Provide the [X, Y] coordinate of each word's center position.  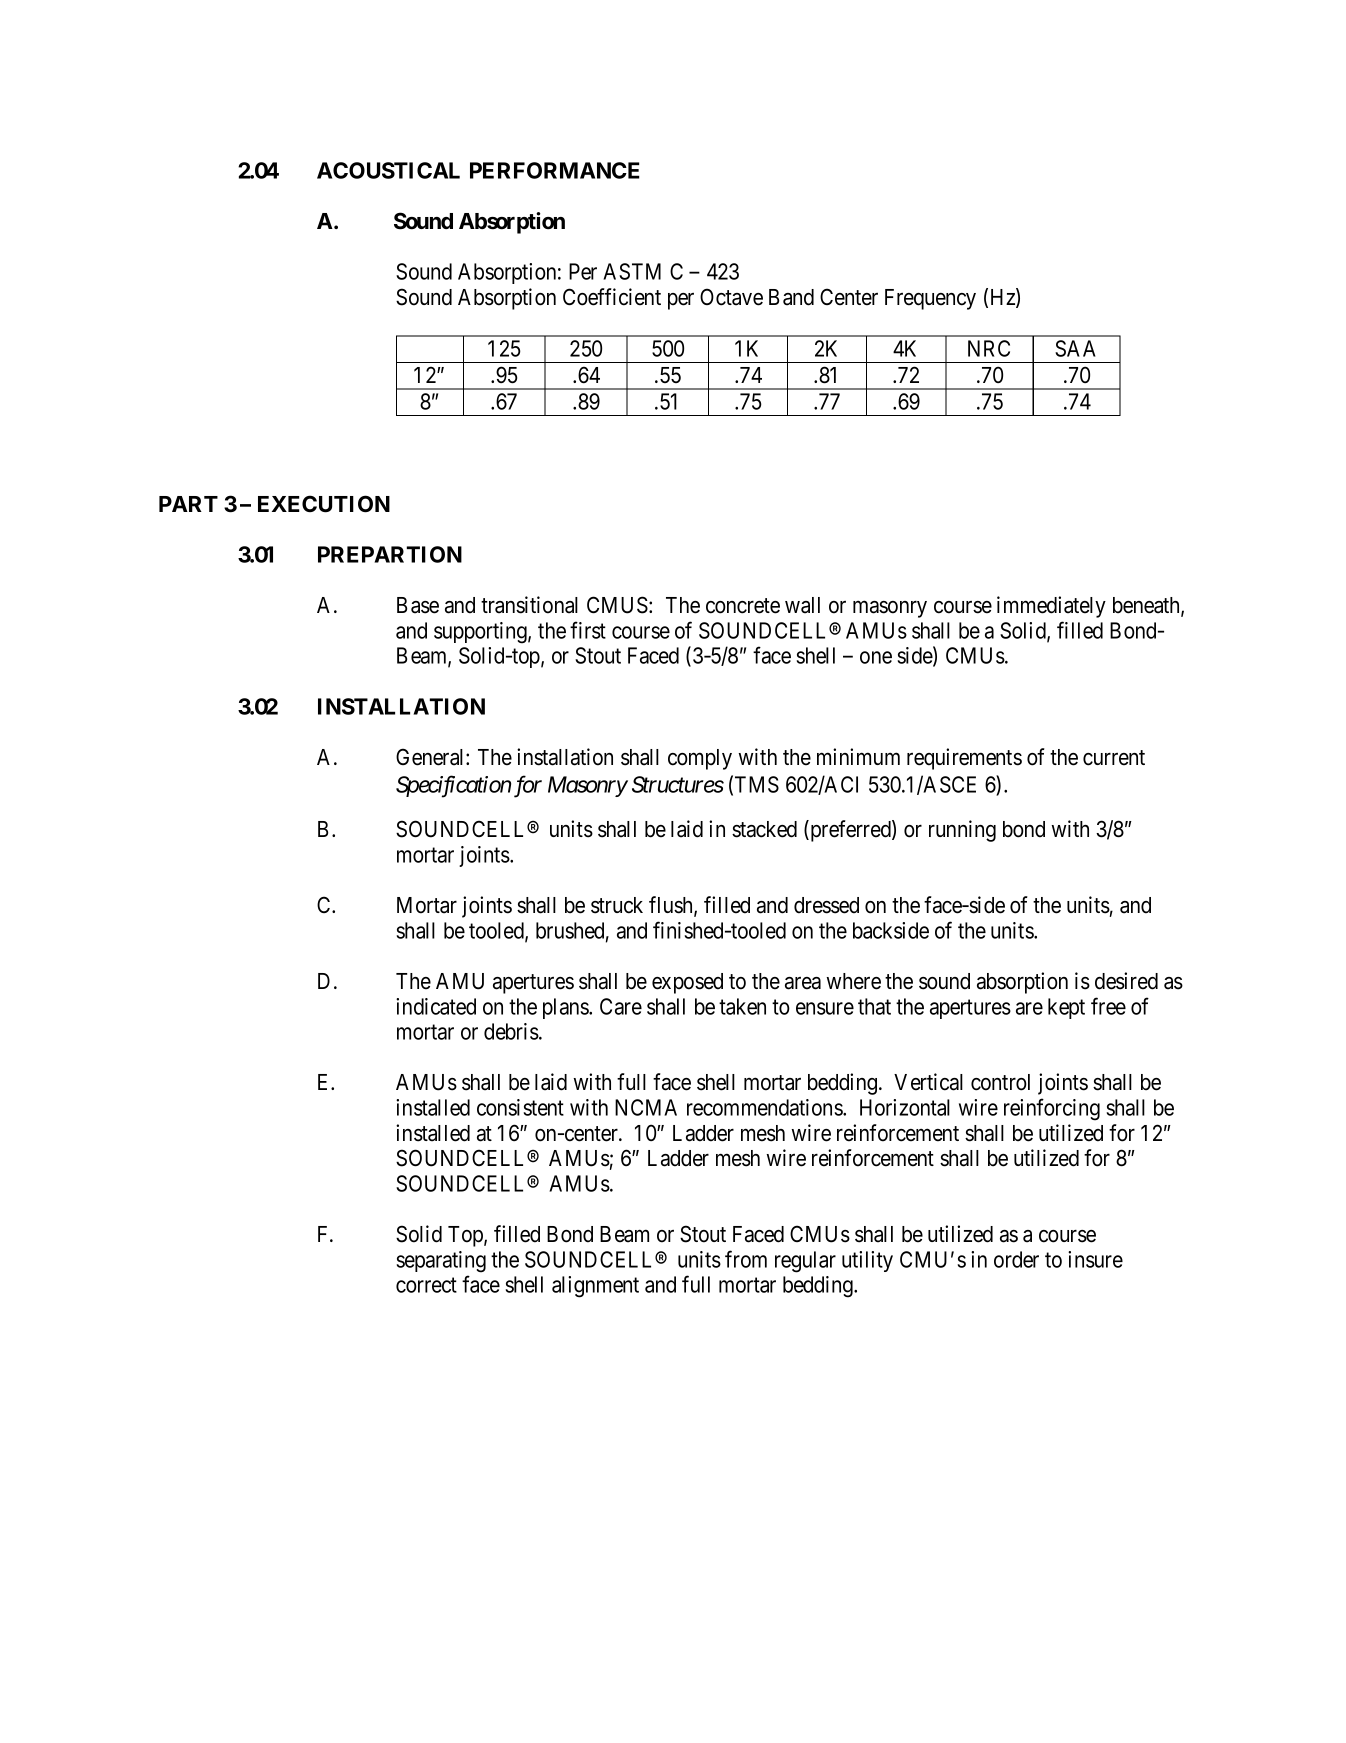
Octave [731, 297]
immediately [1051, 607]
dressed [826, 905]
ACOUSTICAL [388, 170]
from [746, 1259]
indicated [436, 1006]
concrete [743, 606]
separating [441, 1262]
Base [418, 605]
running [962, 831]
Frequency [930, 299]
